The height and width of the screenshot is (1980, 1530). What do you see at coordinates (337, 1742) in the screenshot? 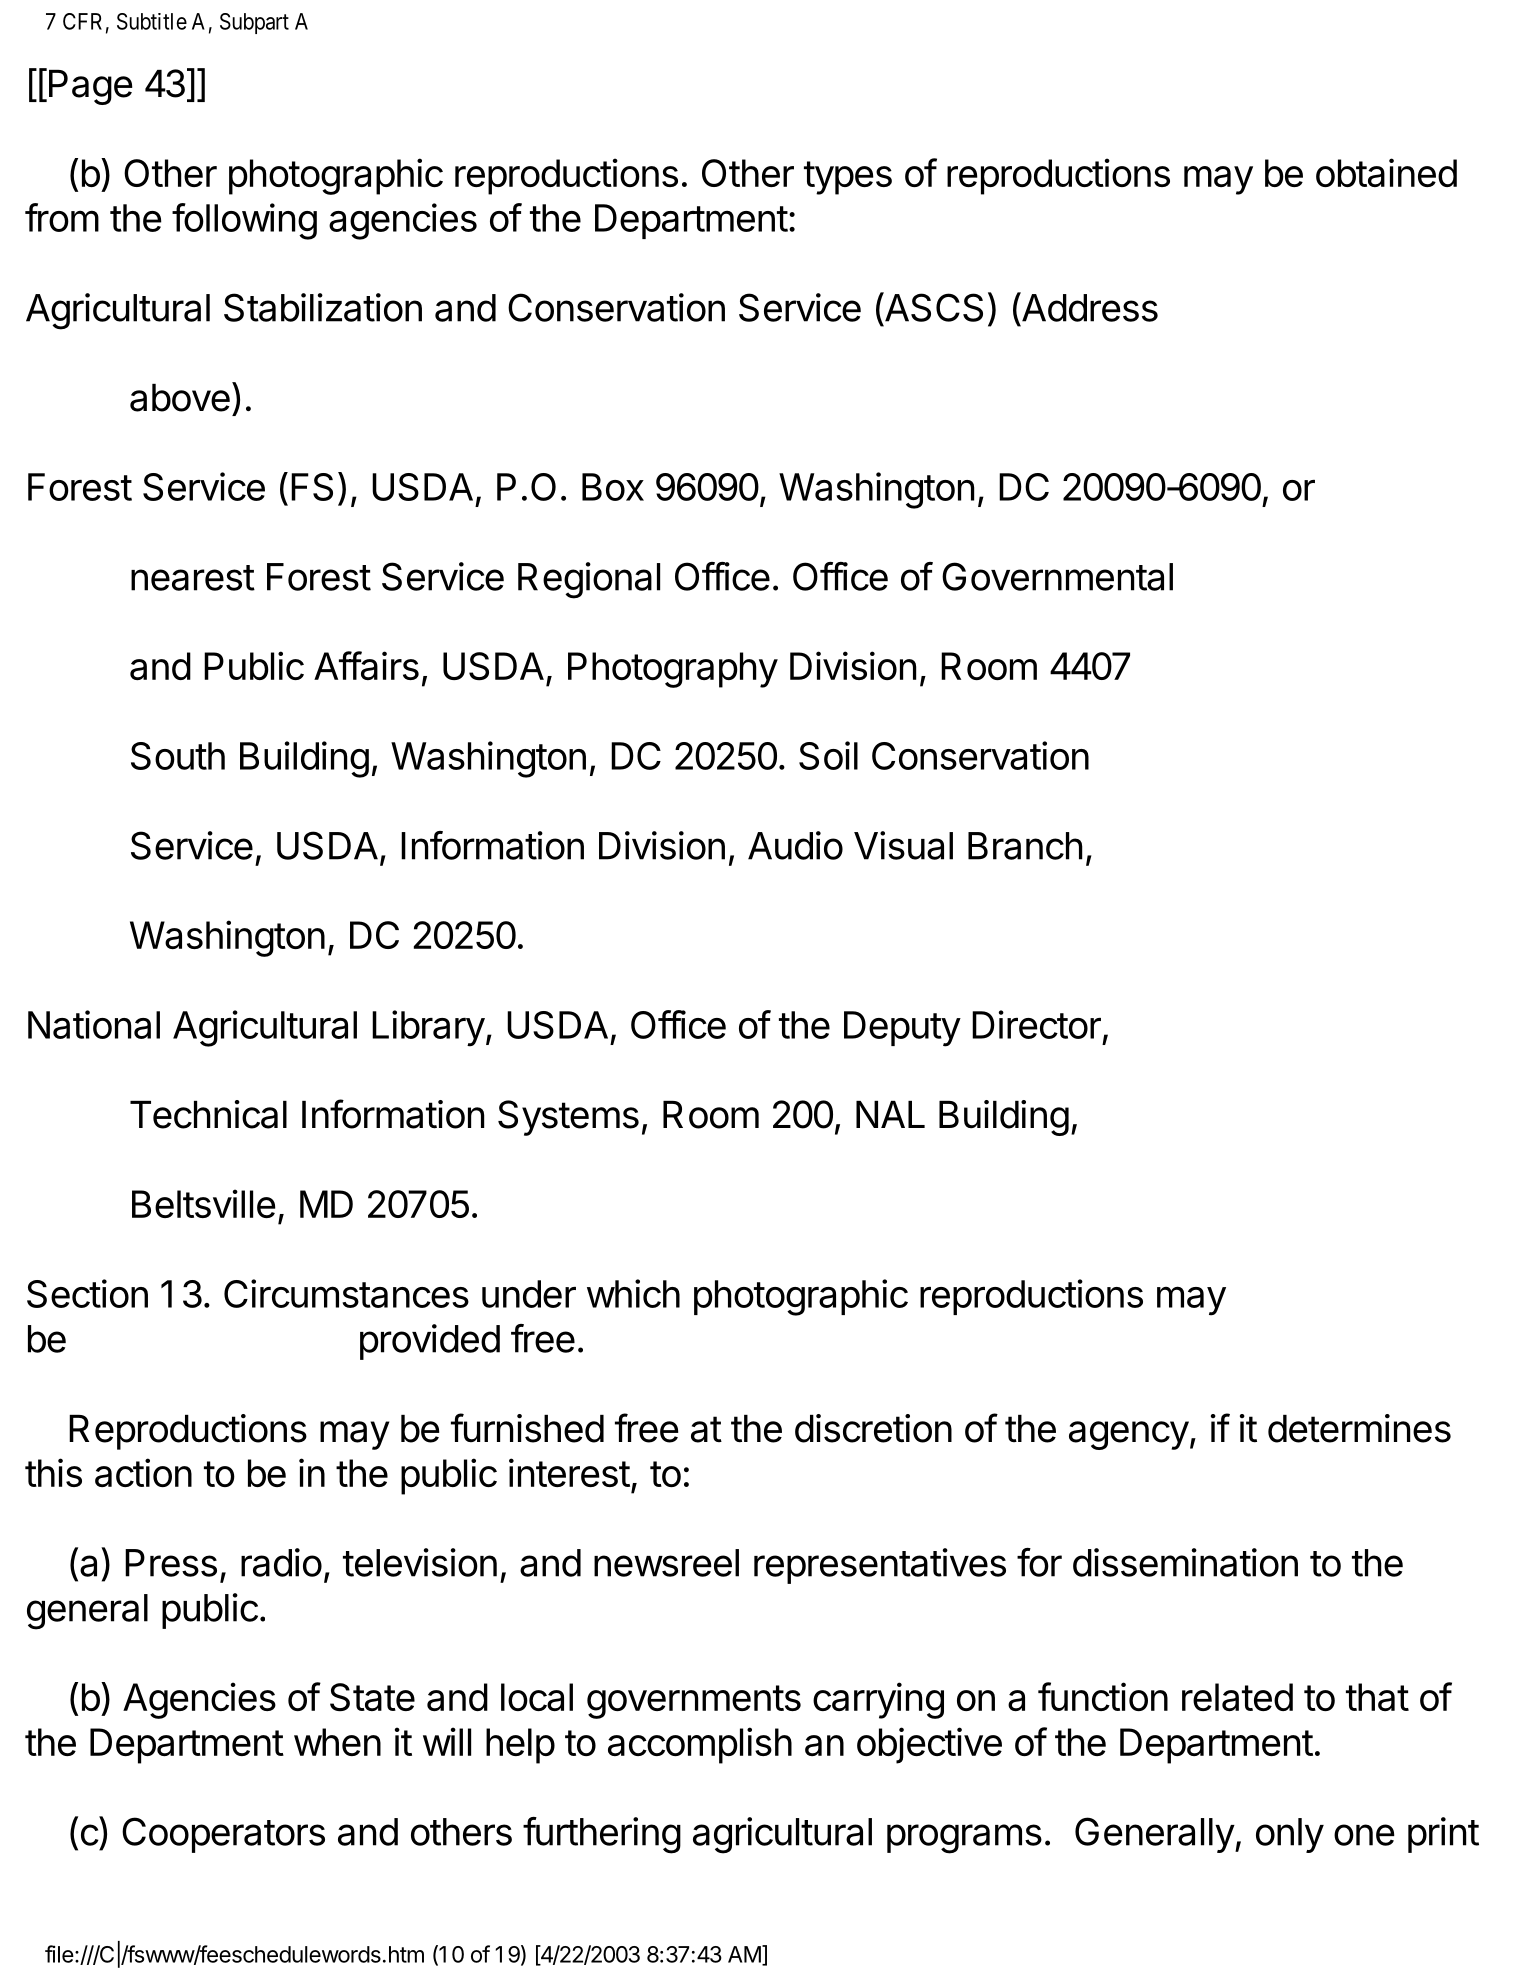
I see `when` at bounding box center [337, 1742].
